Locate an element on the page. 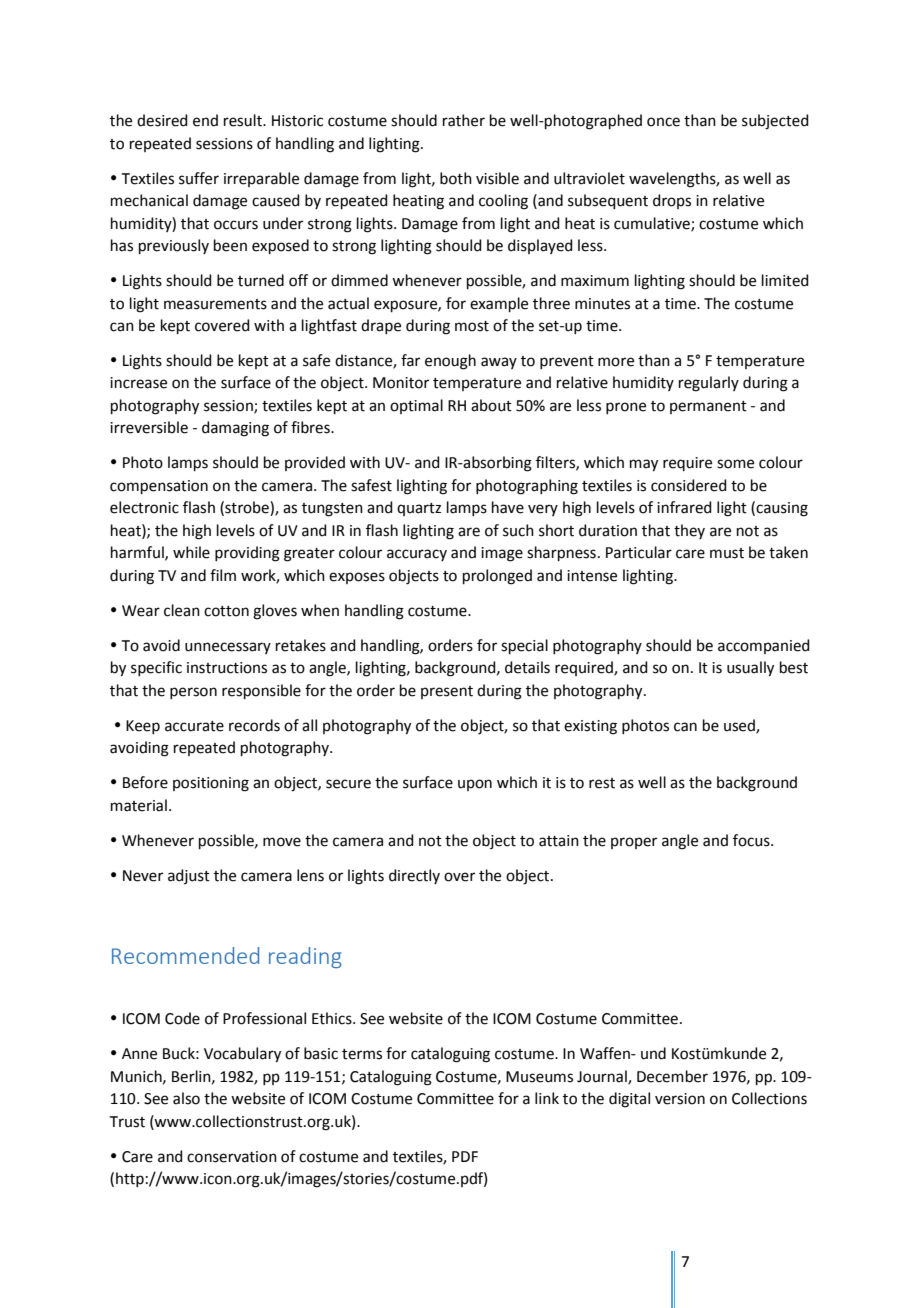  also is located at coordinates (186, 1098).
